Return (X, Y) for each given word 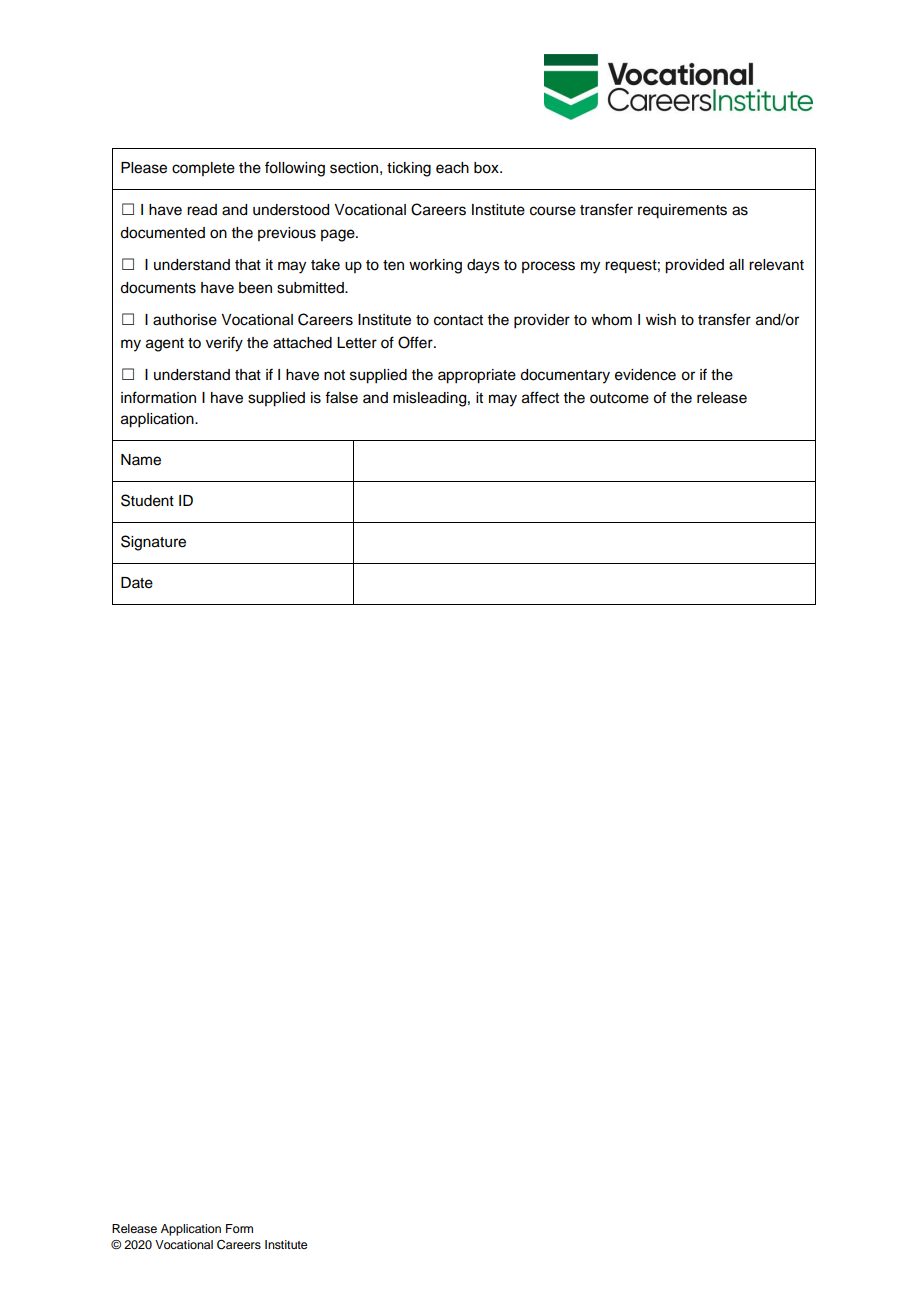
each (452, 168)
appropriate (477, 376)
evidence (645, 375)
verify (224, 344)
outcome (619, 398)
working (435, 266)
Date (137, 583)
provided (694, 266)
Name (141, 460)
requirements (682, 211)
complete (203, 169)
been (255, 288)
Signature (153, 543)
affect (540, 397)
